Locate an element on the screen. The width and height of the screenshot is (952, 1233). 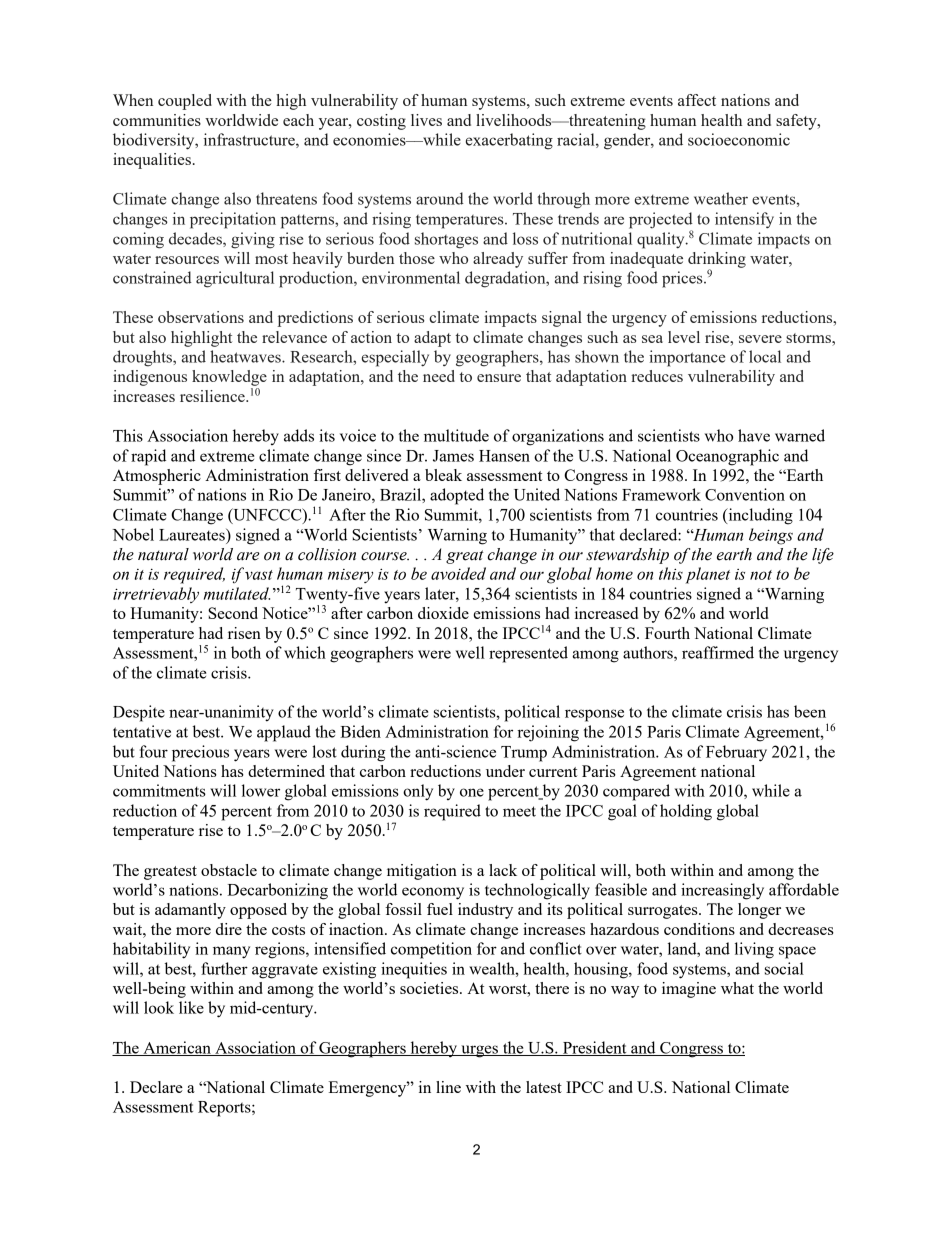
American is located at coordinates (177, 1048).
